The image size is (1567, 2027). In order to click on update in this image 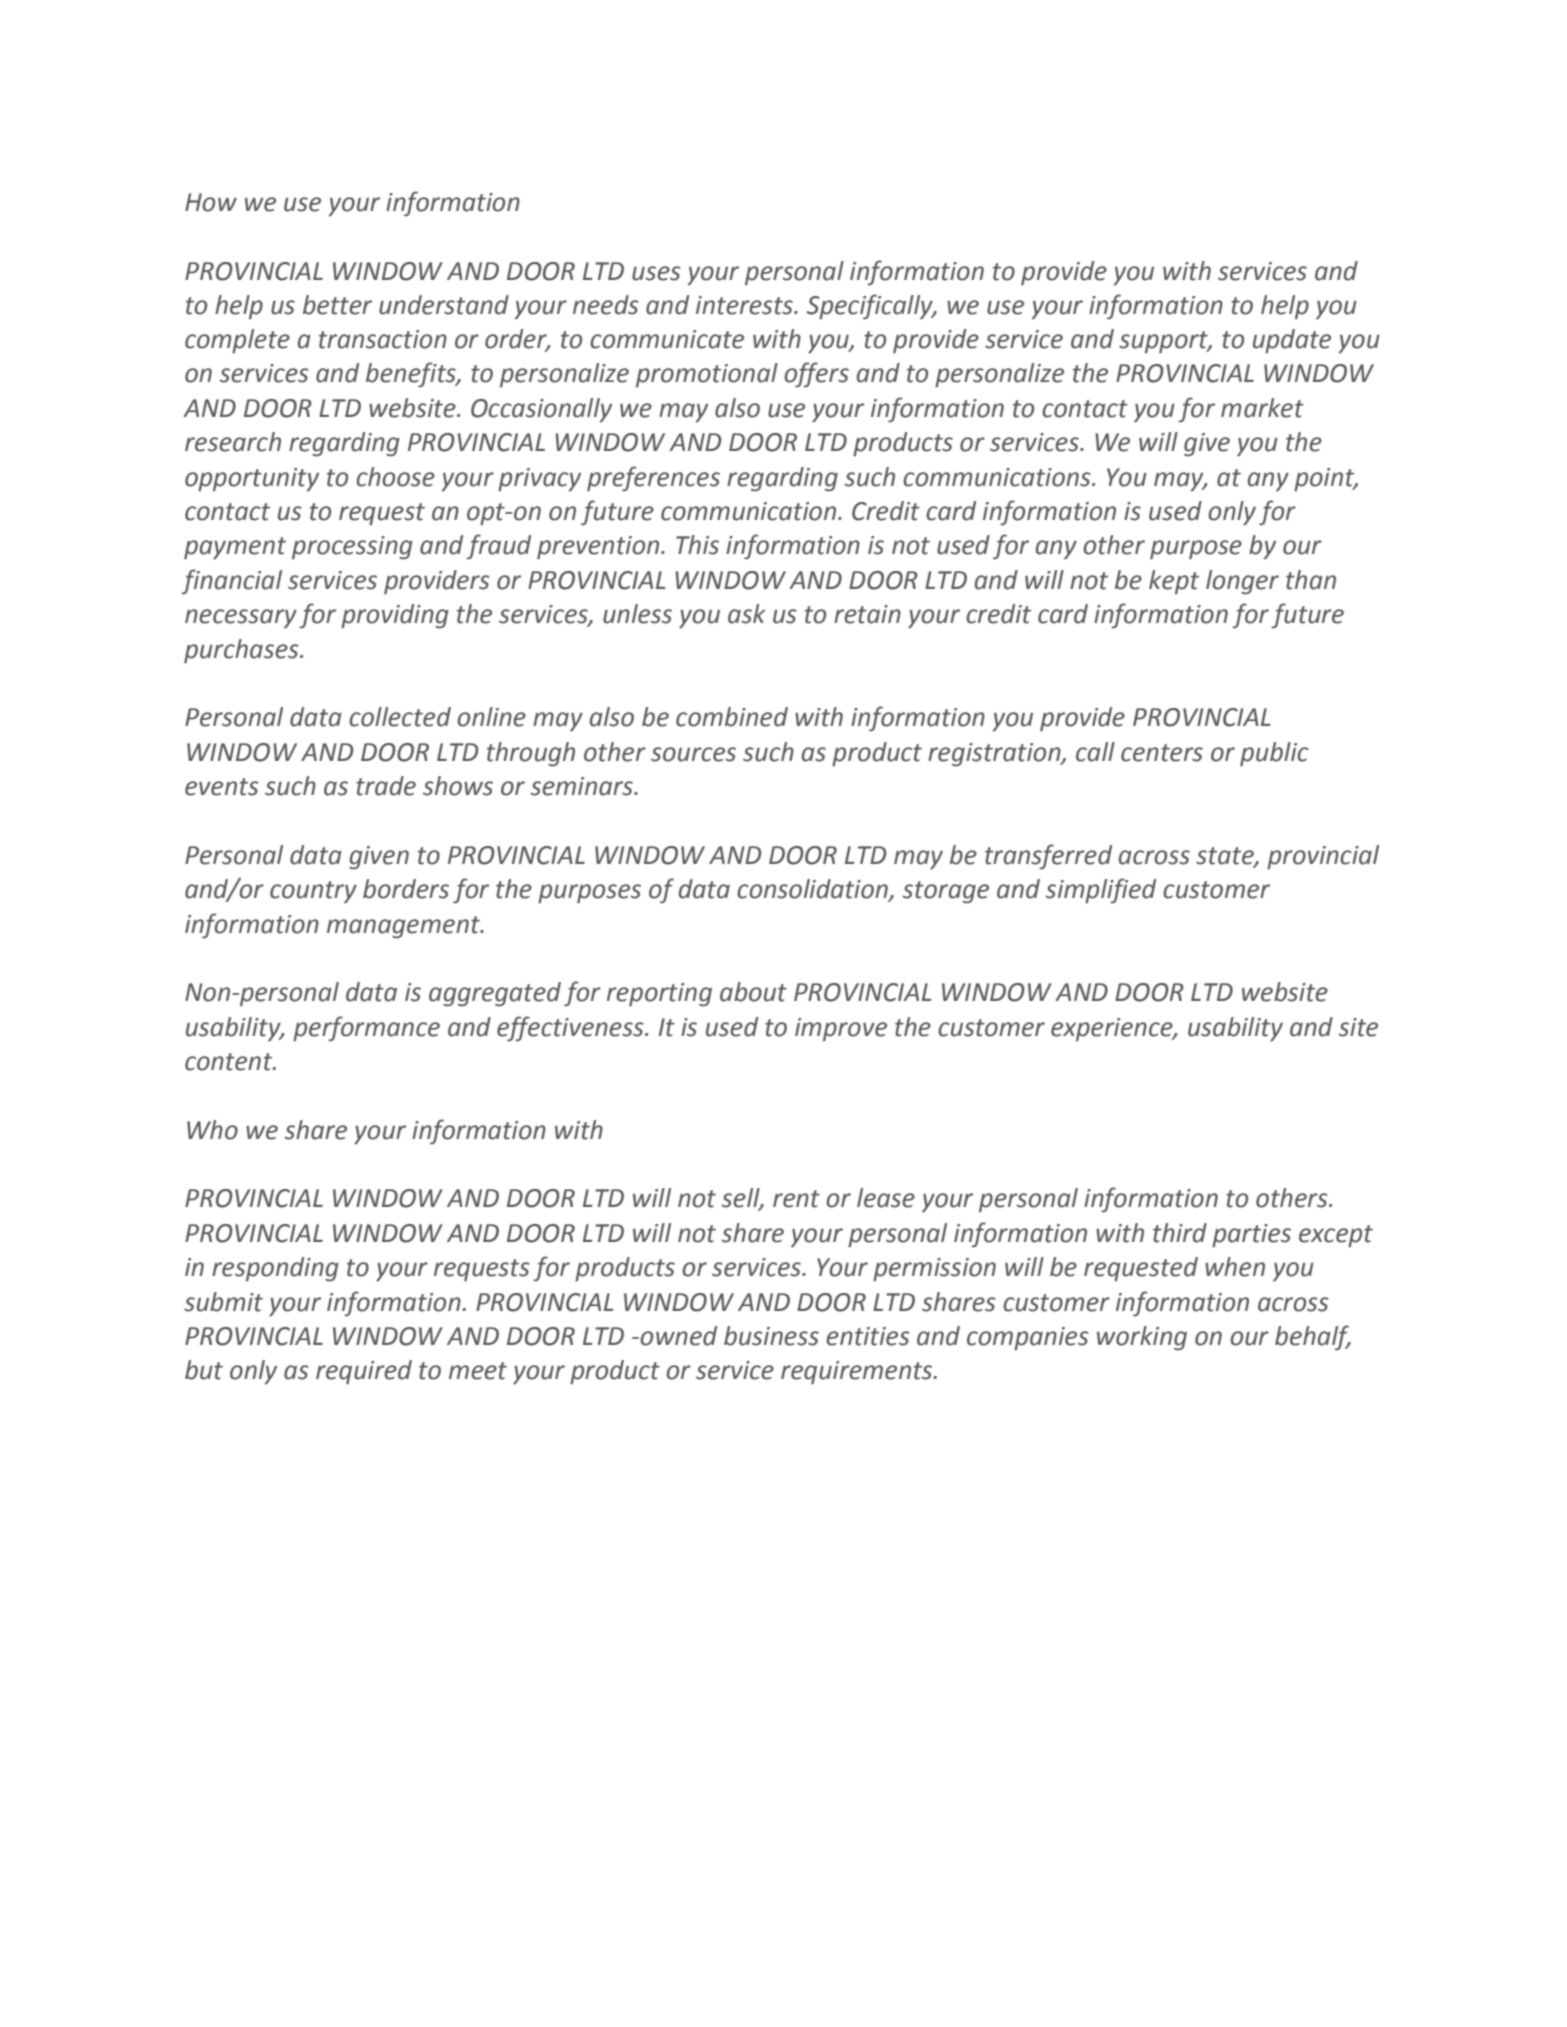, I will do `click(1292, 341)`.
